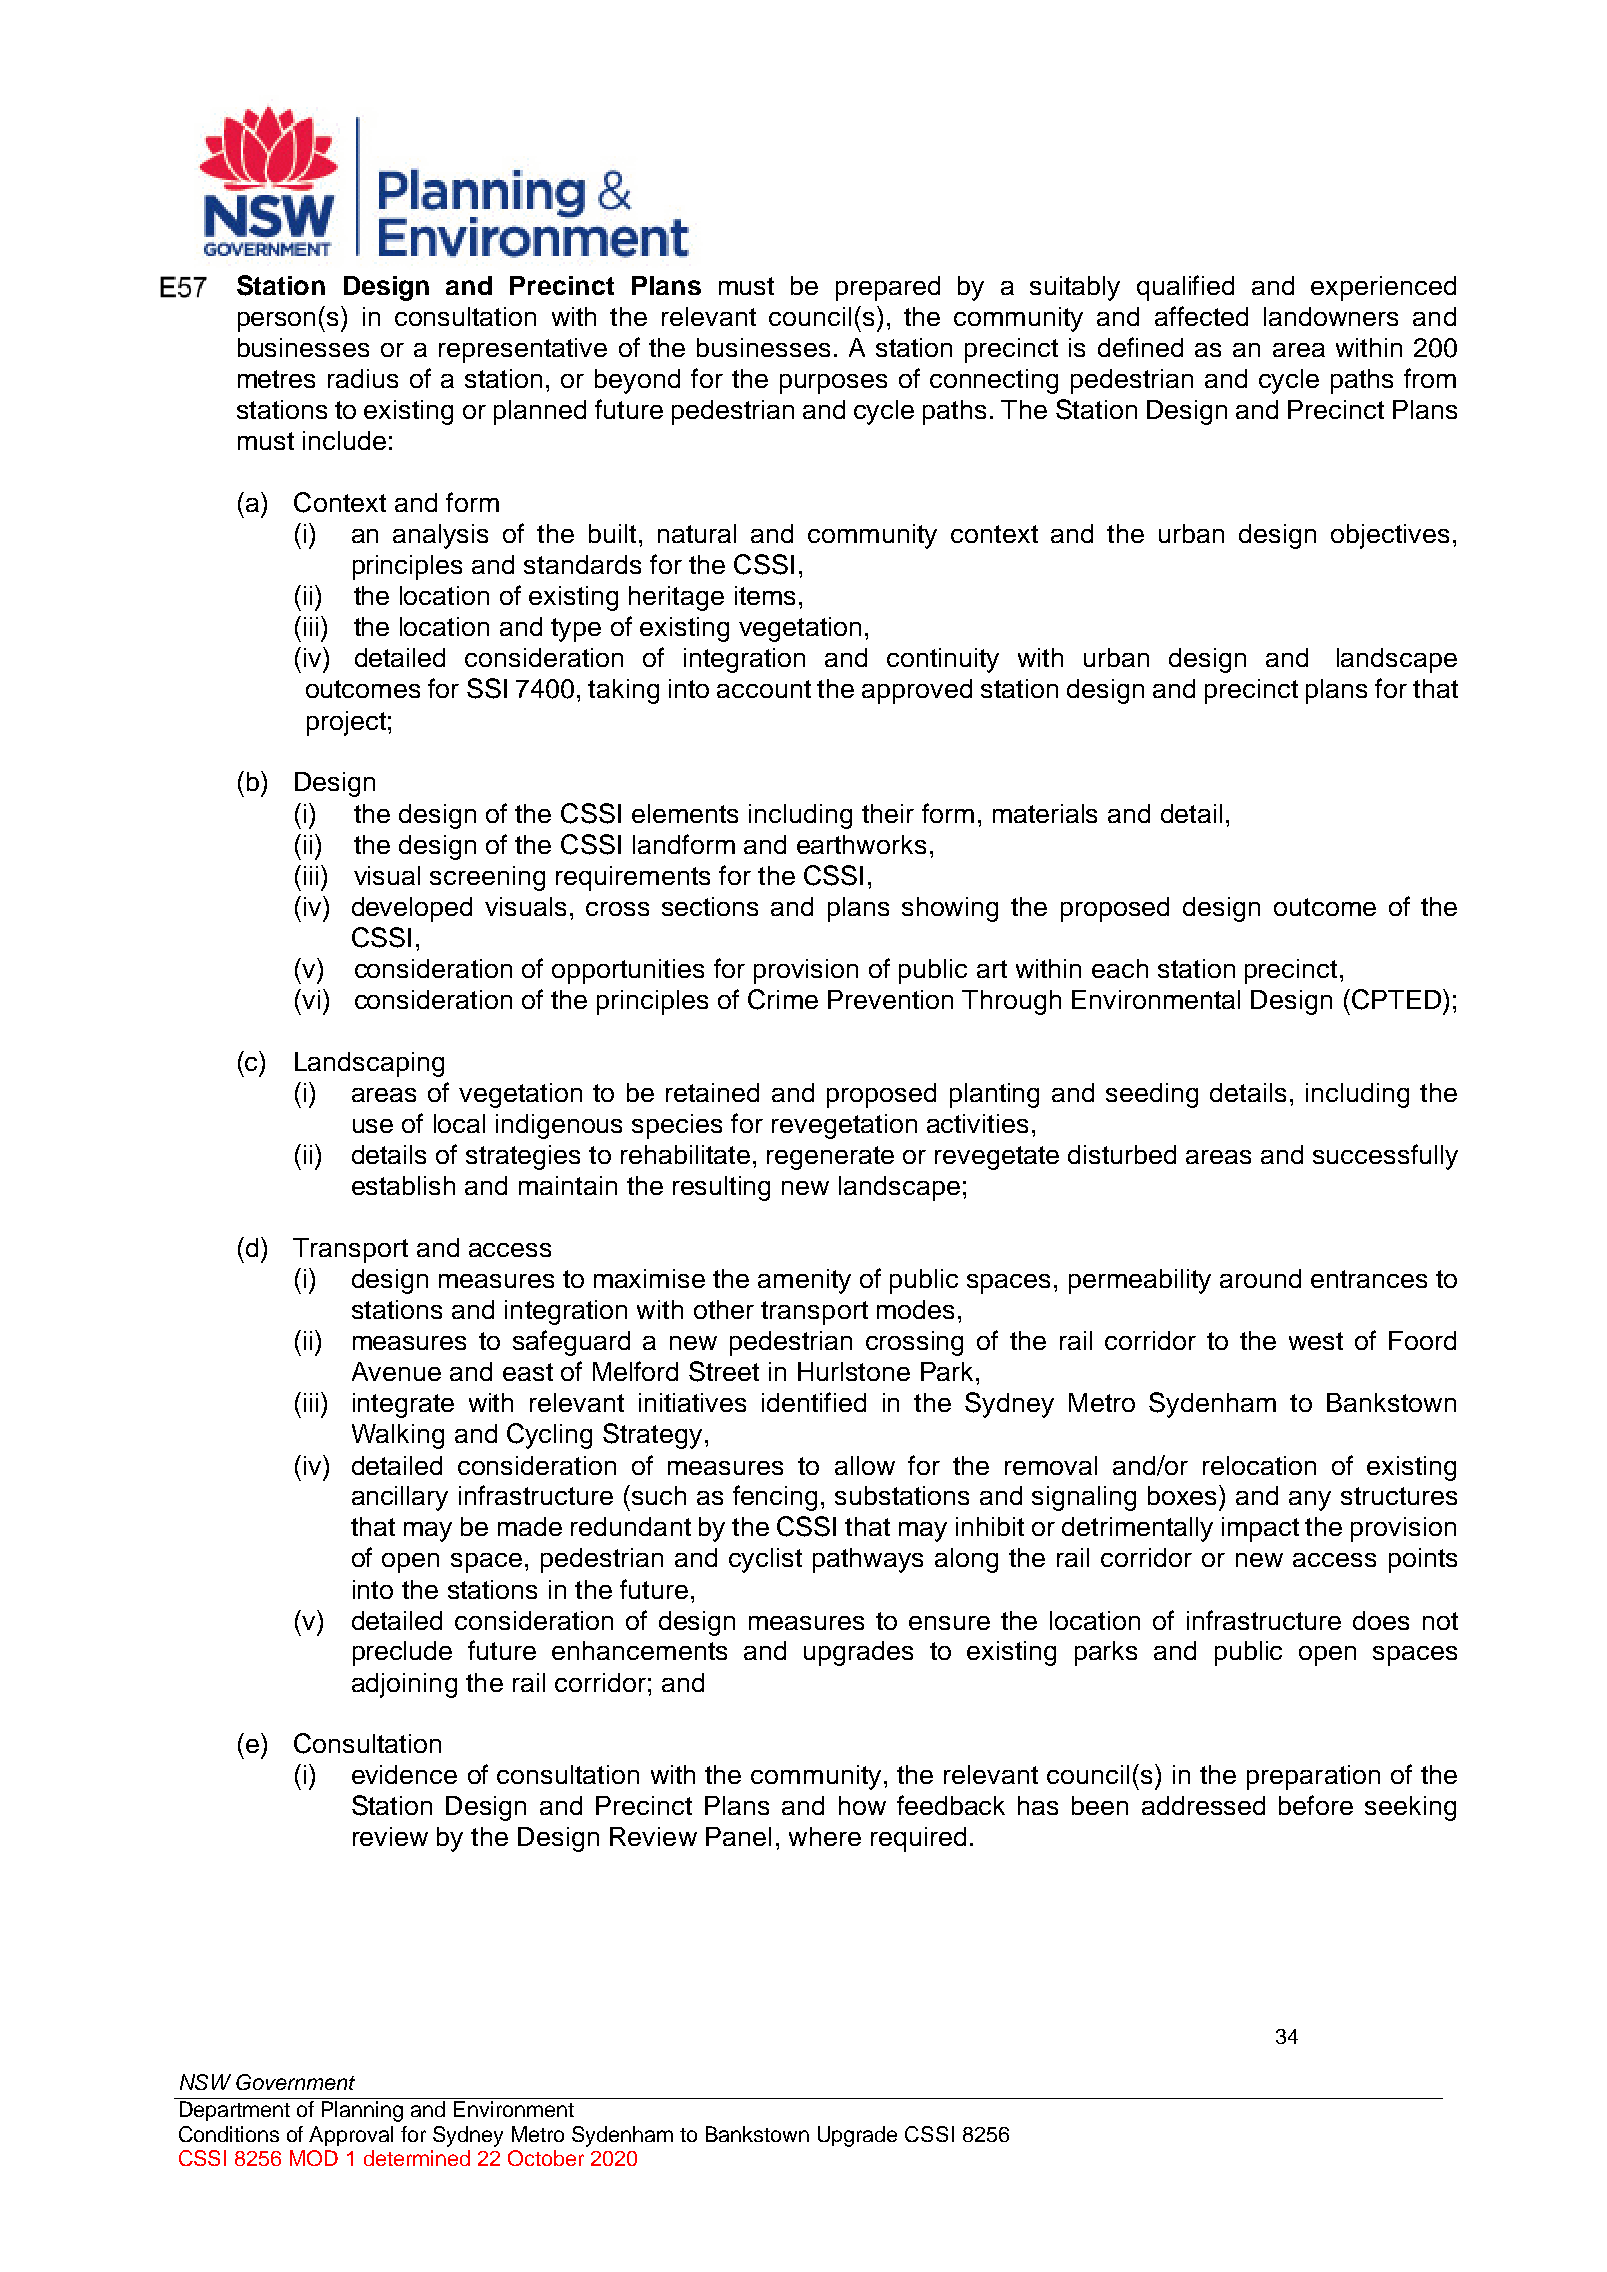 The height and width of the screenshot is (2272, 1607). What do you see at coordinates (546, 2158) in the screenshot?
I see `October` at bounding box center [546, 2158].
